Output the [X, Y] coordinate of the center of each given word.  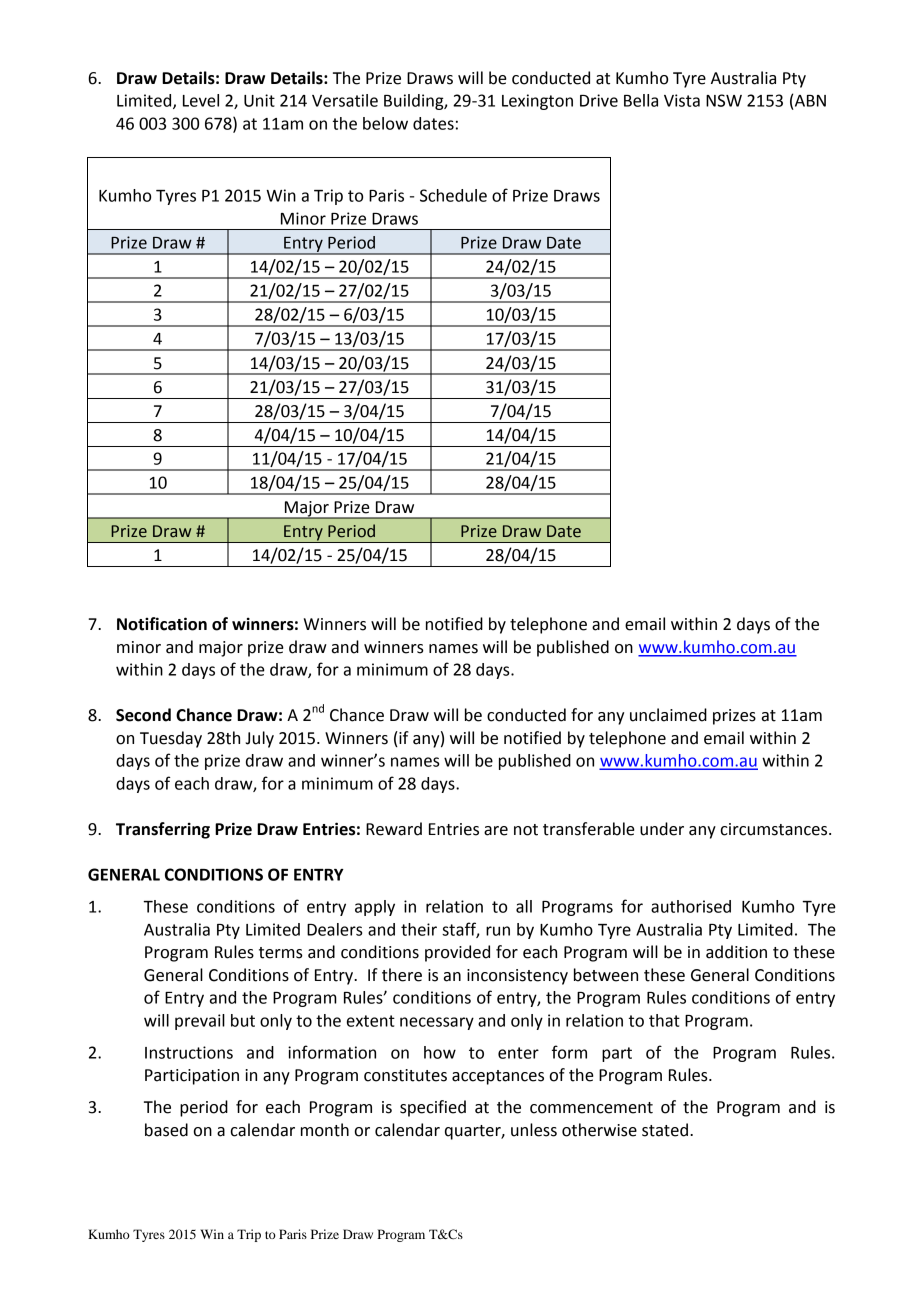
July [260, 739]
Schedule [453, 195]
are [496, 831]
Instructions [189, 1052]
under [662, 829]
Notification [162, 624]
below [385, 123]
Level [201, 100]
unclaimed [668, 715]
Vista [682, 100]
